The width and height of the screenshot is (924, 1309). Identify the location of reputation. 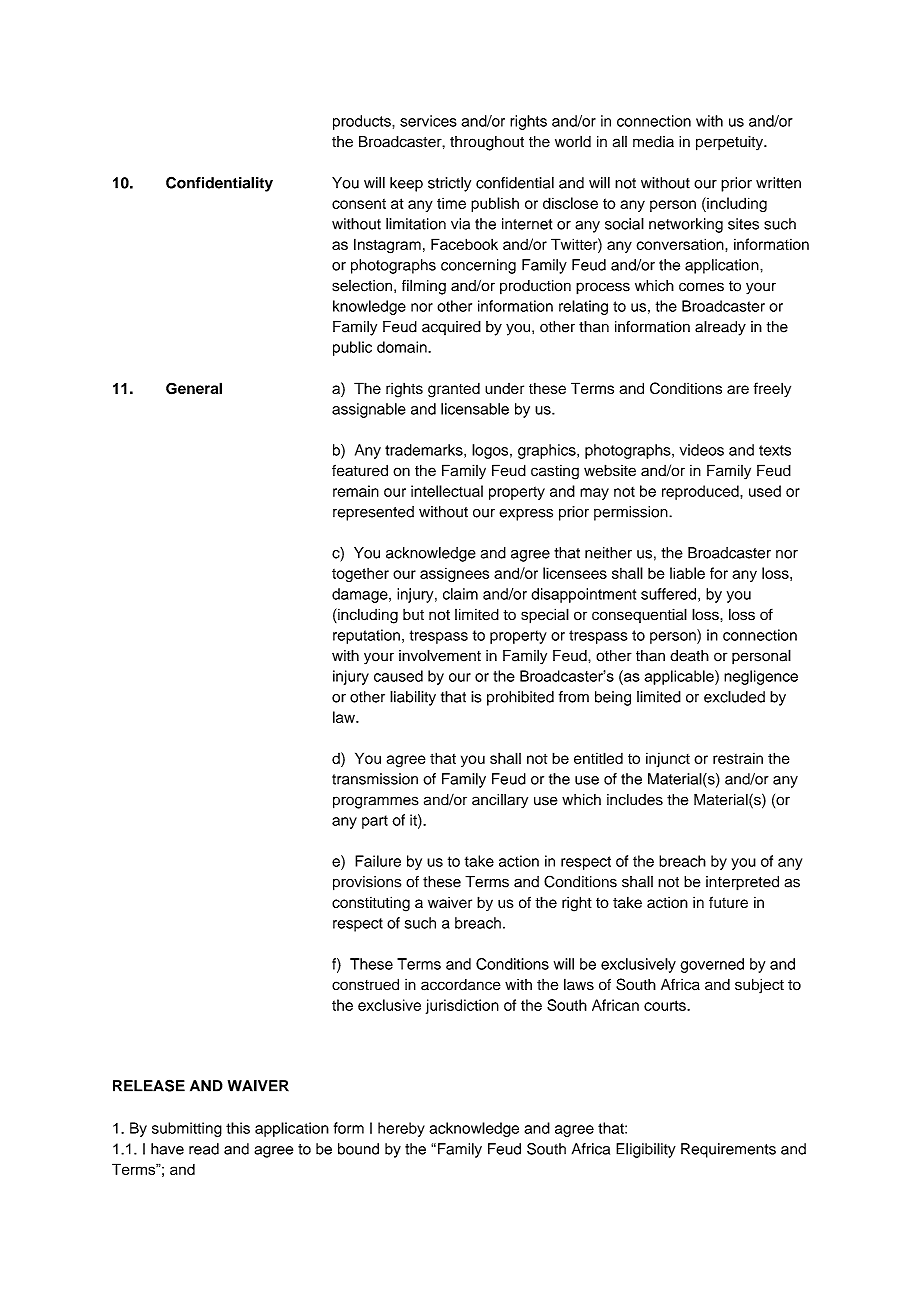
(366, 636).
